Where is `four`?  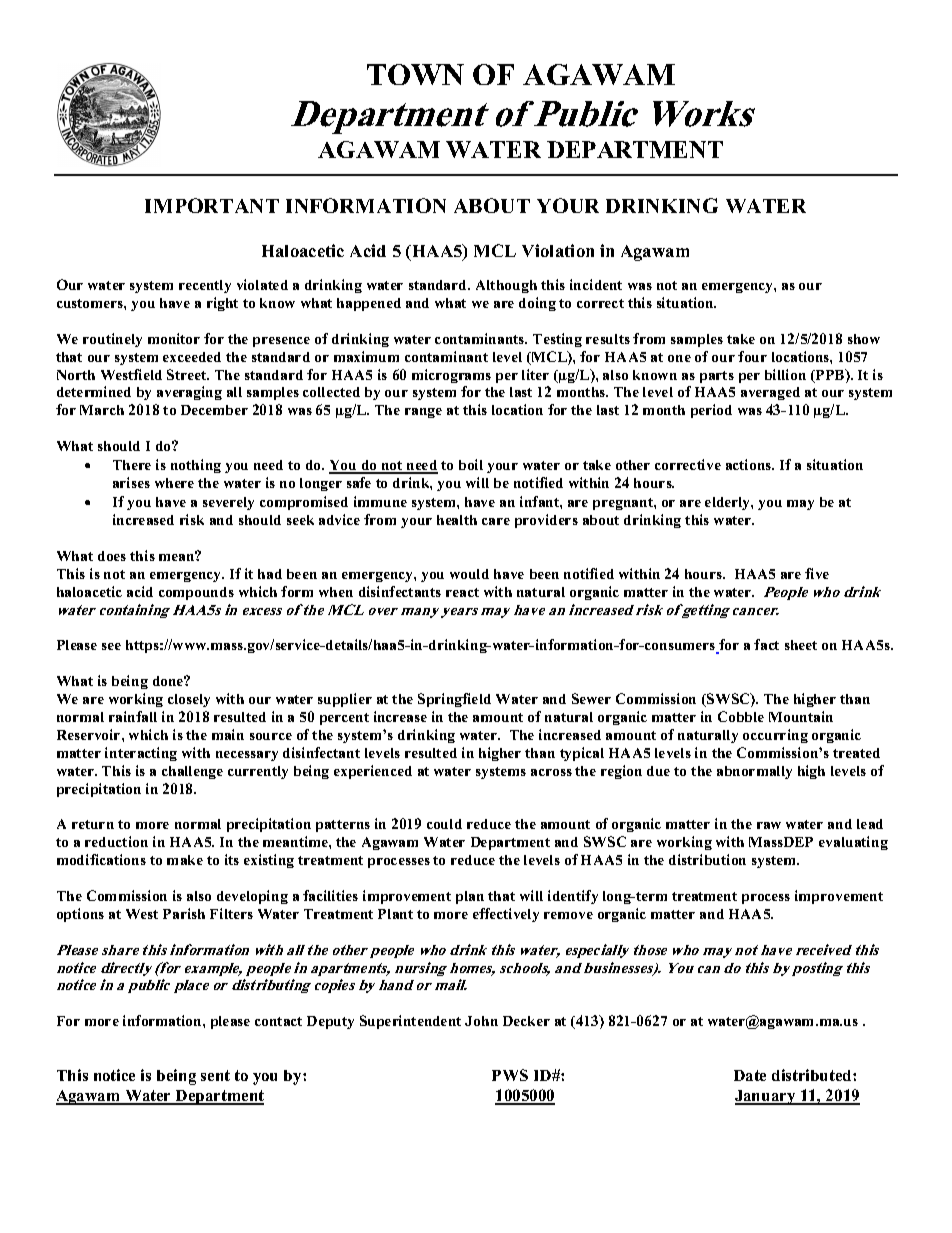 four is located at coordinates (752, 356).
